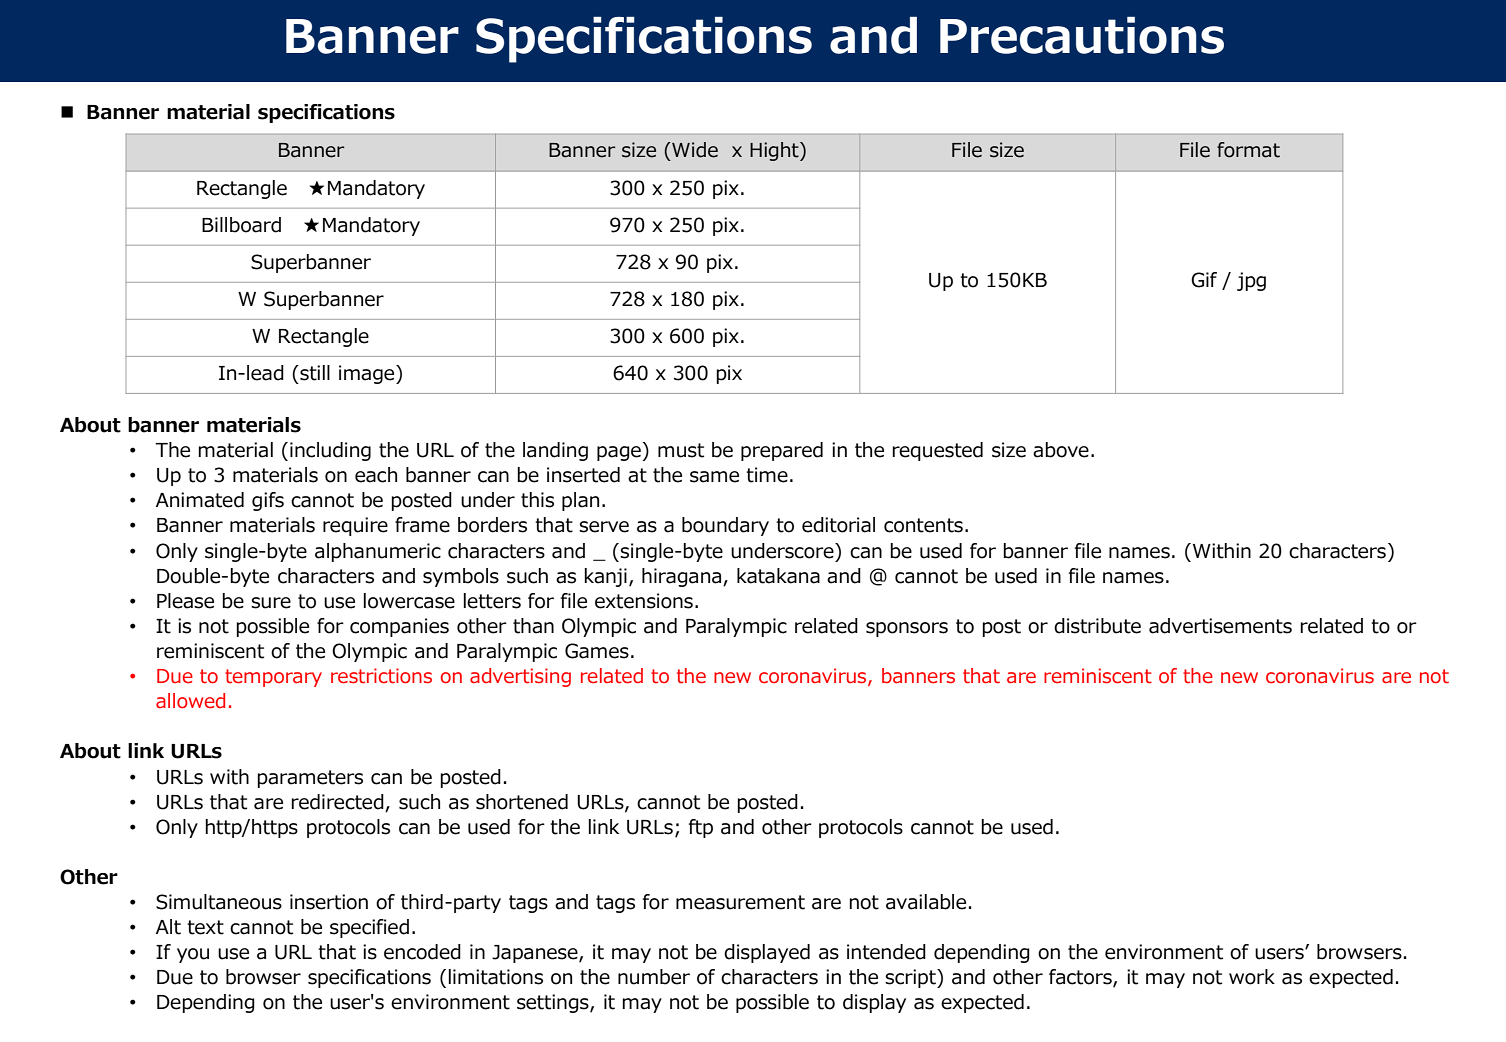 The width and height of the screenshot is (1506, 1042). What do you see at coordinates (725, 526) in the screenshot?
I see `boundary` at bounding box center [725, 526].
